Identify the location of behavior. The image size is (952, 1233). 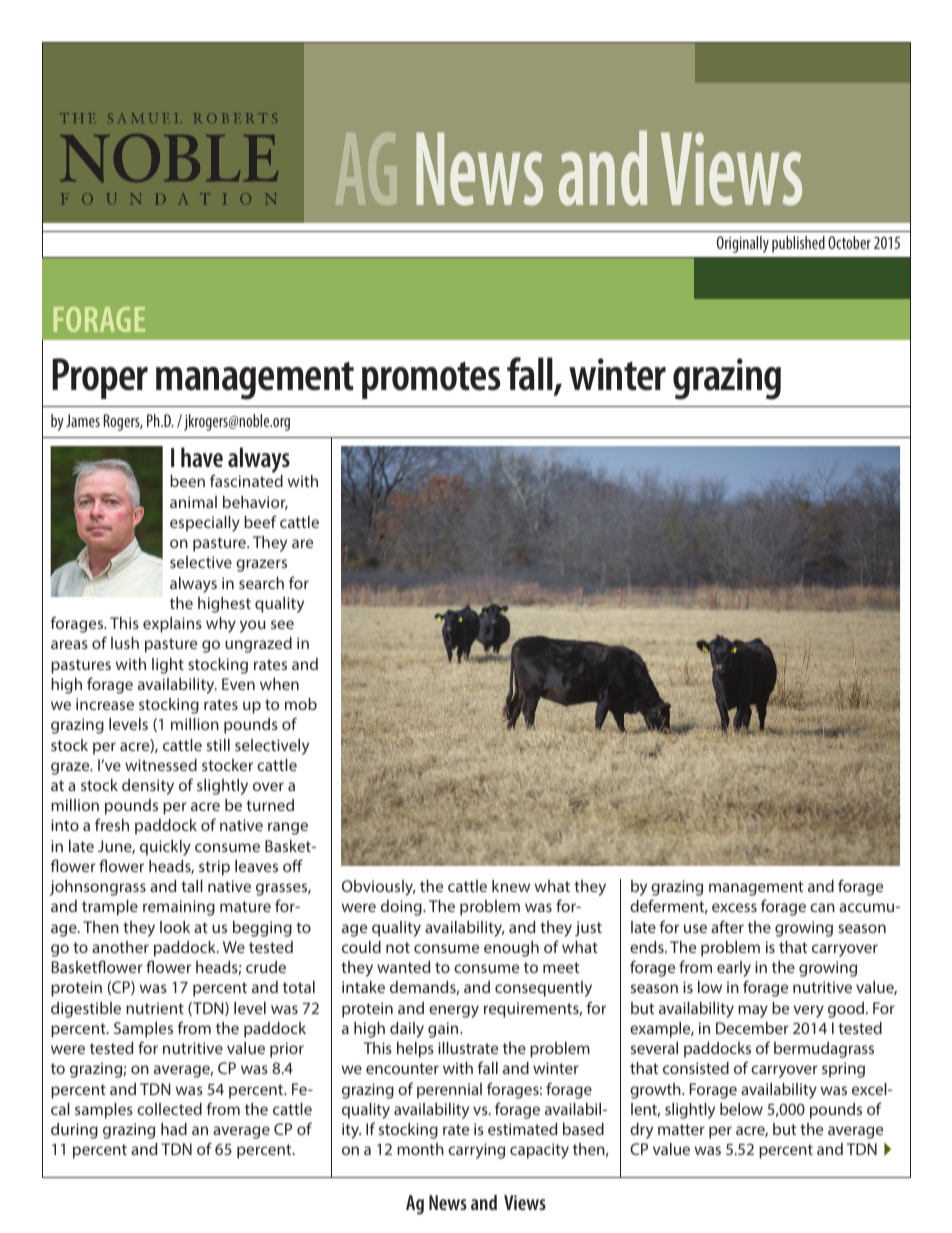
(255, 503).
